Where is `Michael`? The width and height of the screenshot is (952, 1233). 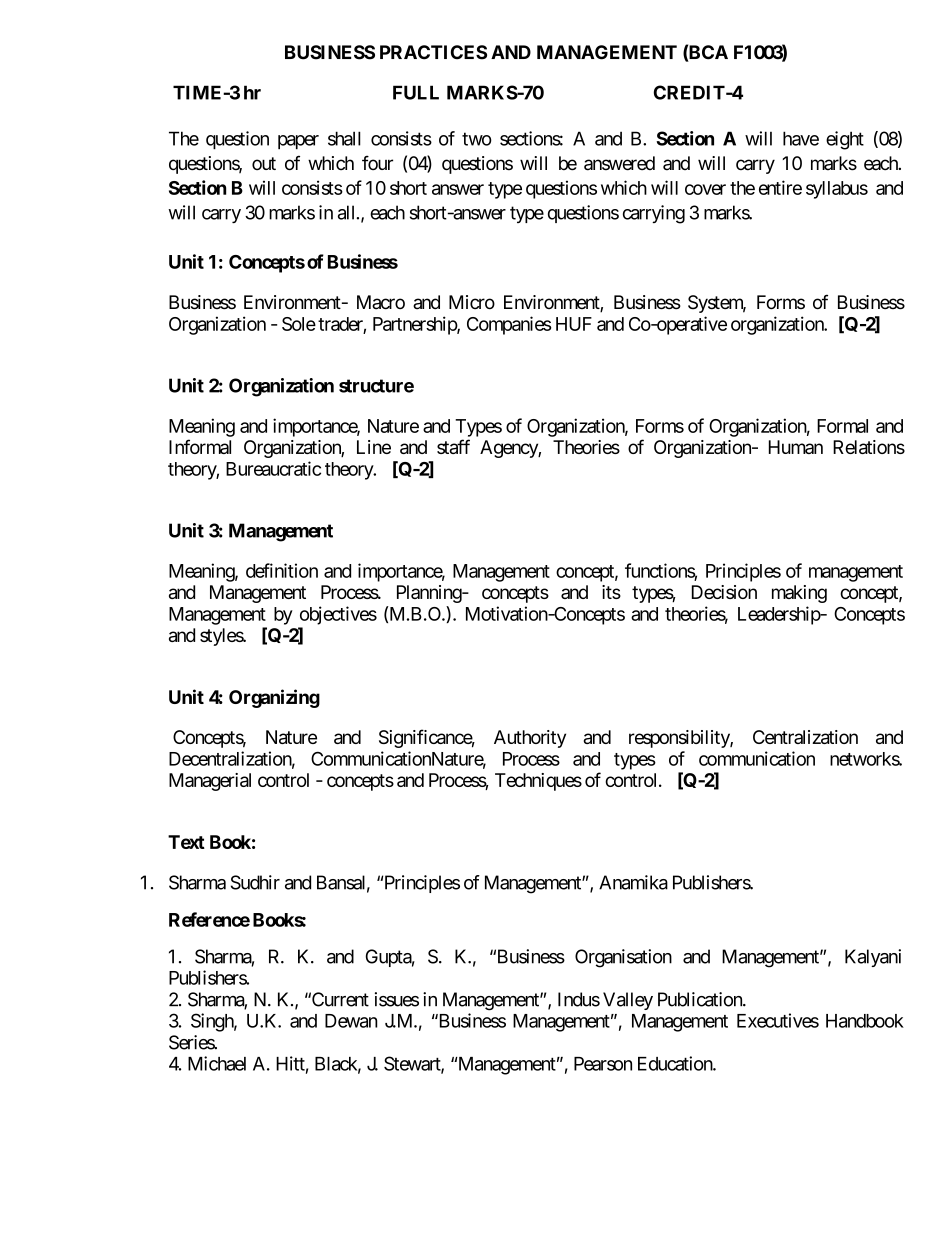
Michael is located at coordinates (217, 1063).
